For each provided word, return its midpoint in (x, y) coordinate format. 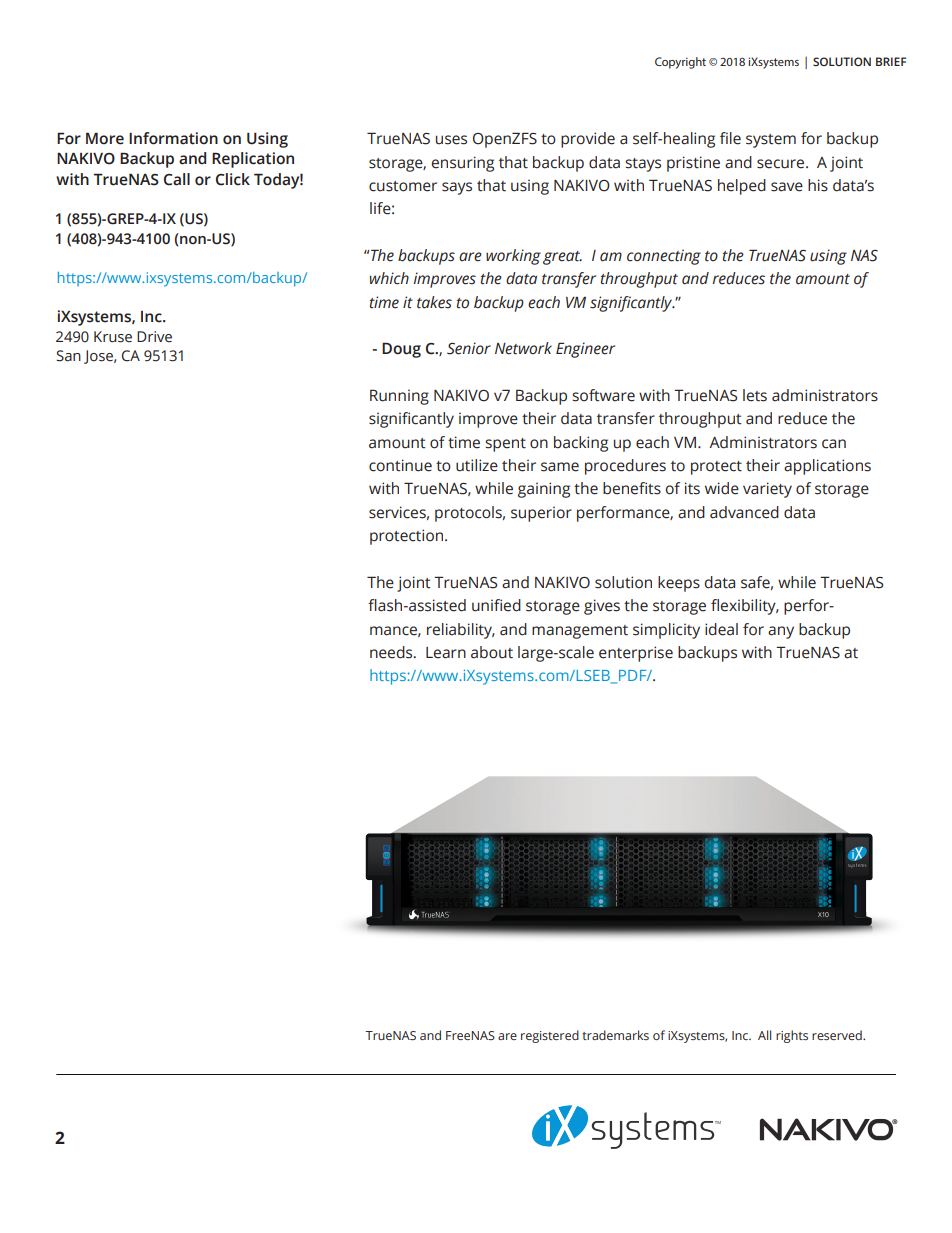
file (730, 138)
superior (541, 514)
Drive (154, 337)
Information (173, 138)
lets (755, 395)
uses (451, 140)
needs (392, 652)
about (492, 652)
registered (550, 1036)
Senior (469, 348)
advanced (744, 512)
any (781, 632)
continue (400, 465)
